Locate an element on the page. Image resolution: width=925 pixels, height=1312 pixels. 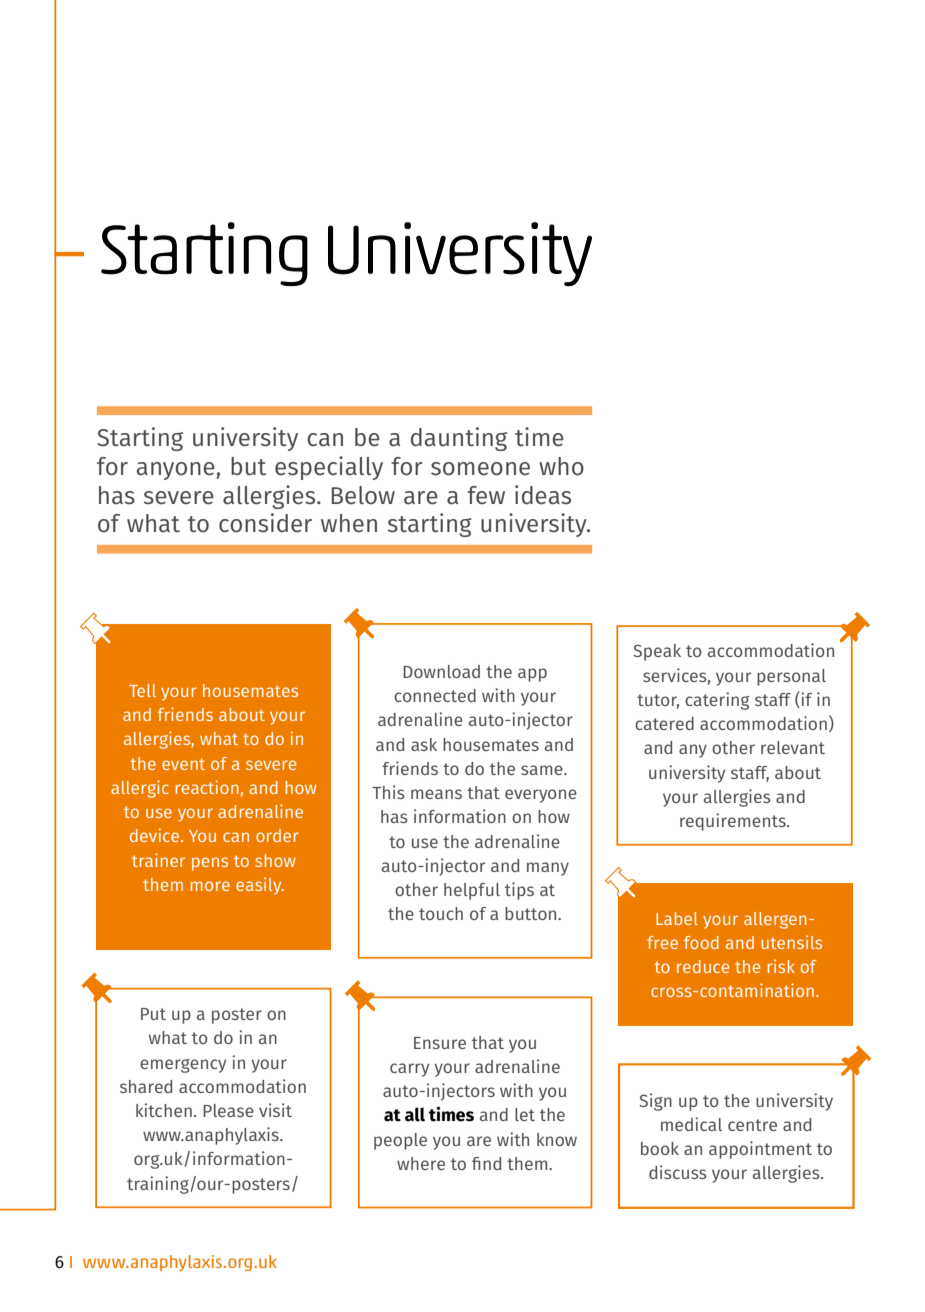
someone is located at coordinates (480, 469).
